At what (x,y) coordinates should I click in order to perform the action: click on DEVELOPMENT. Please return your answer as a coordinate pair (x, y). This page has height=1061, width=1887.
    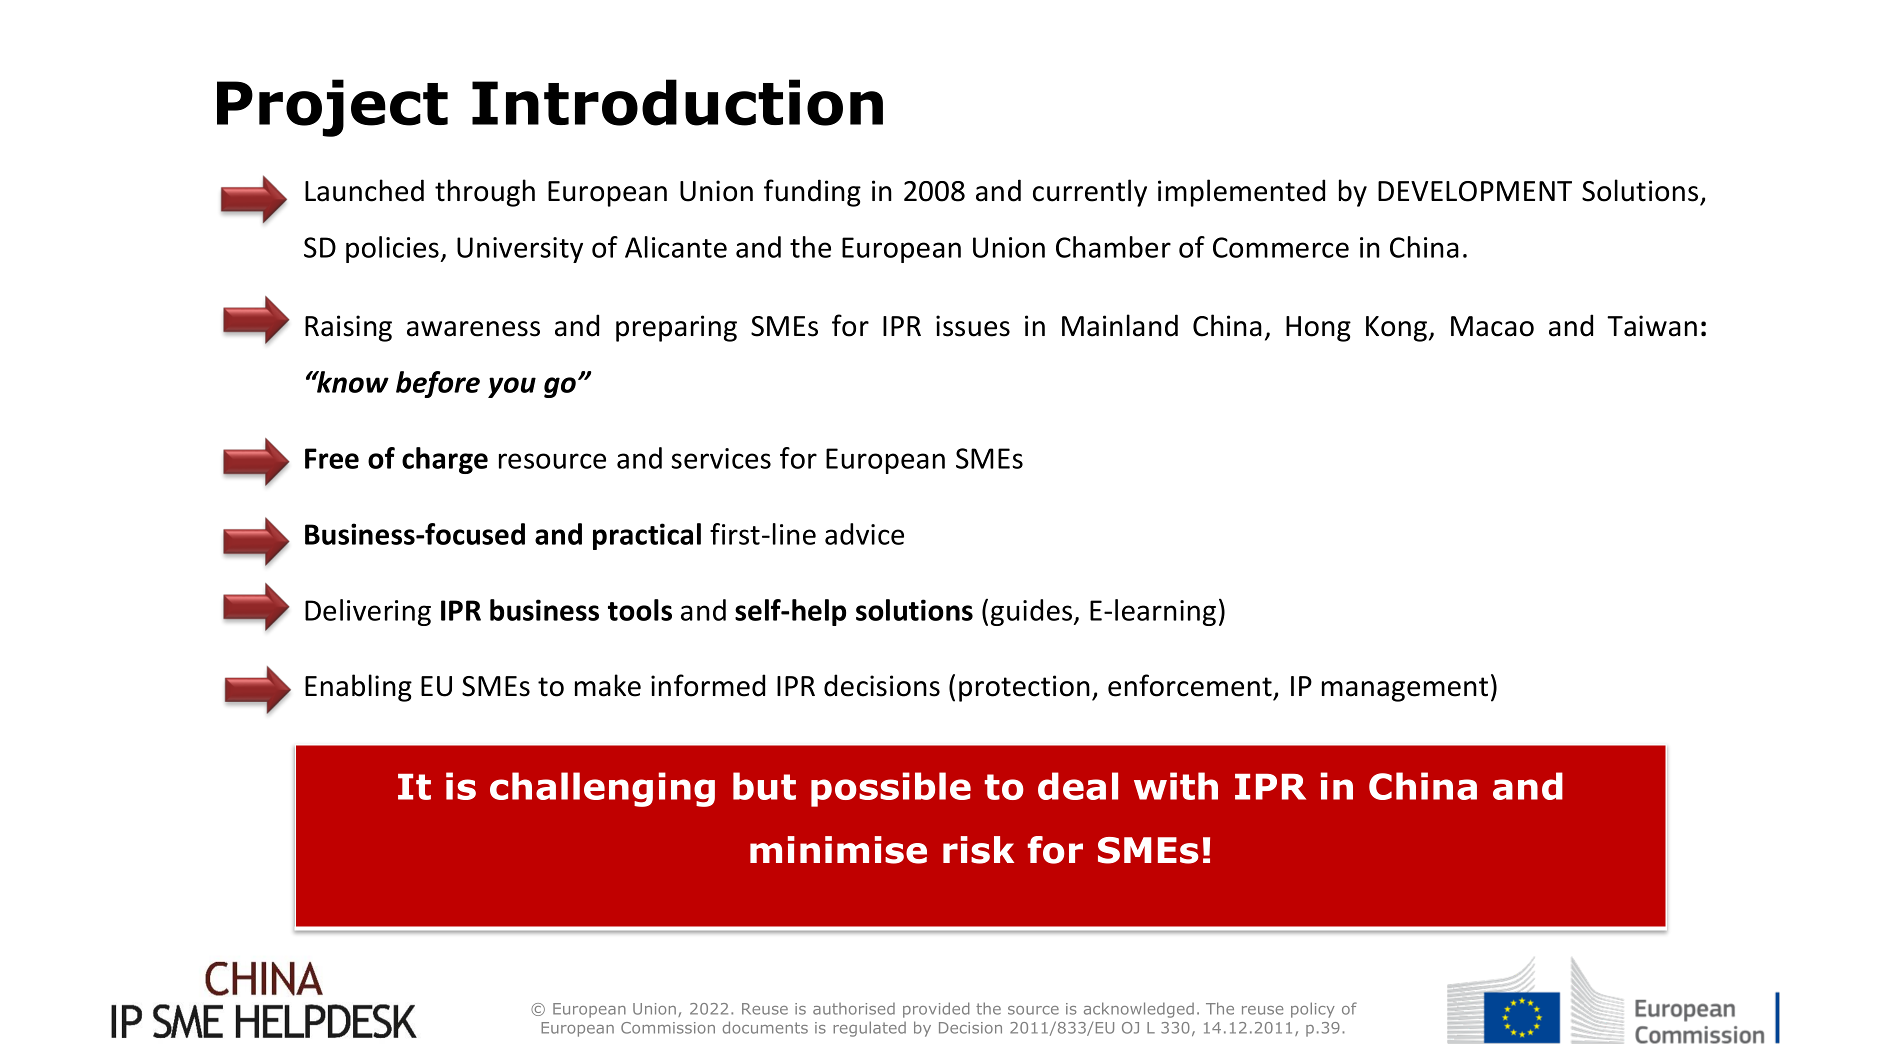
    Looking at the image, I should click on (1475, 191).
